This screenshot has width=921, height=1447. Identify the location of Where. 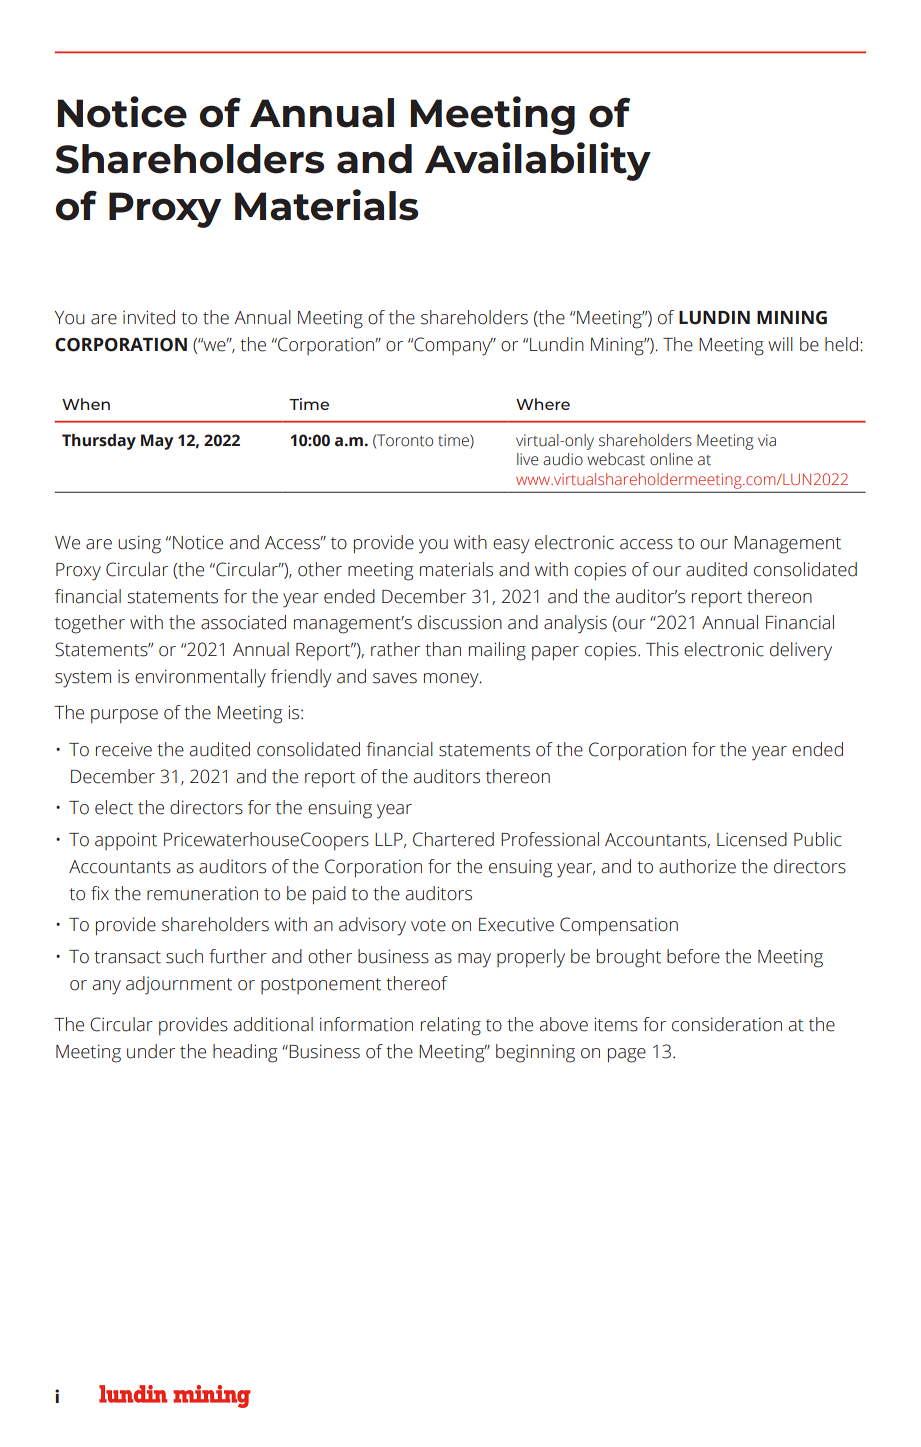
(543, 404).
